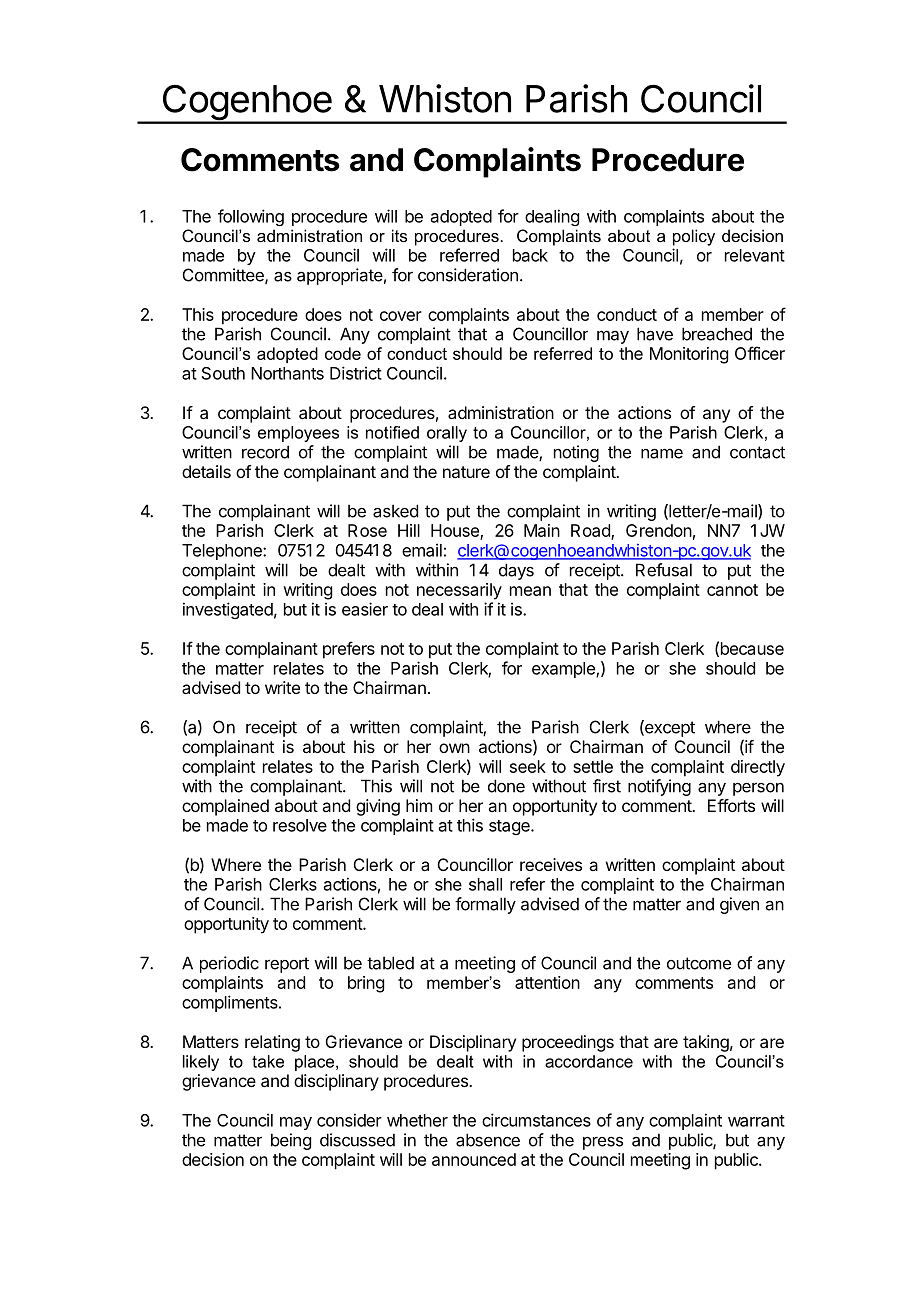 The image size is (924, 1308). I want to click on back, so click(530, 255).
